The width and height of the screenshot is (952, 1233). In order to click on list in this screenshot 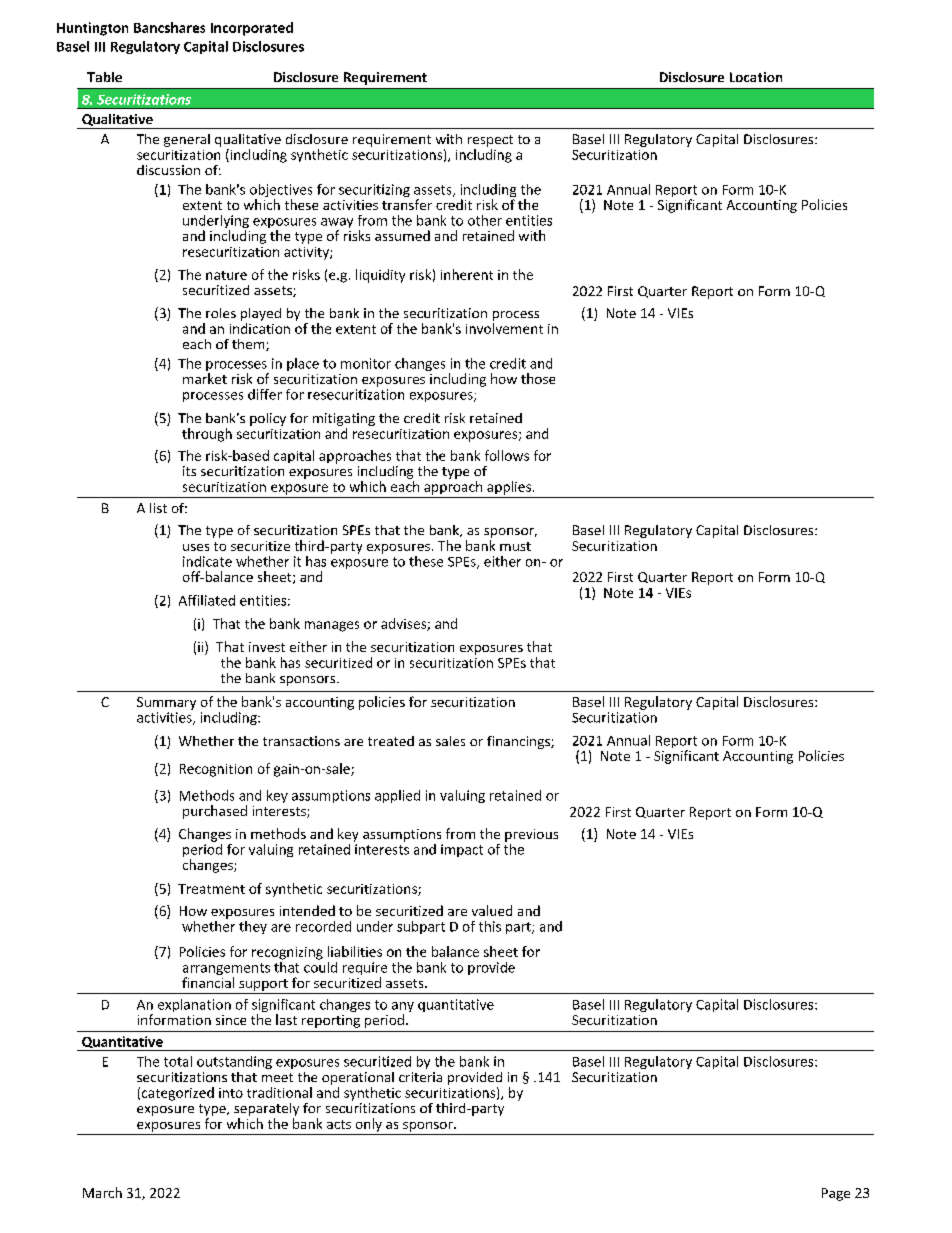, I will do `click(158, 508)`.
